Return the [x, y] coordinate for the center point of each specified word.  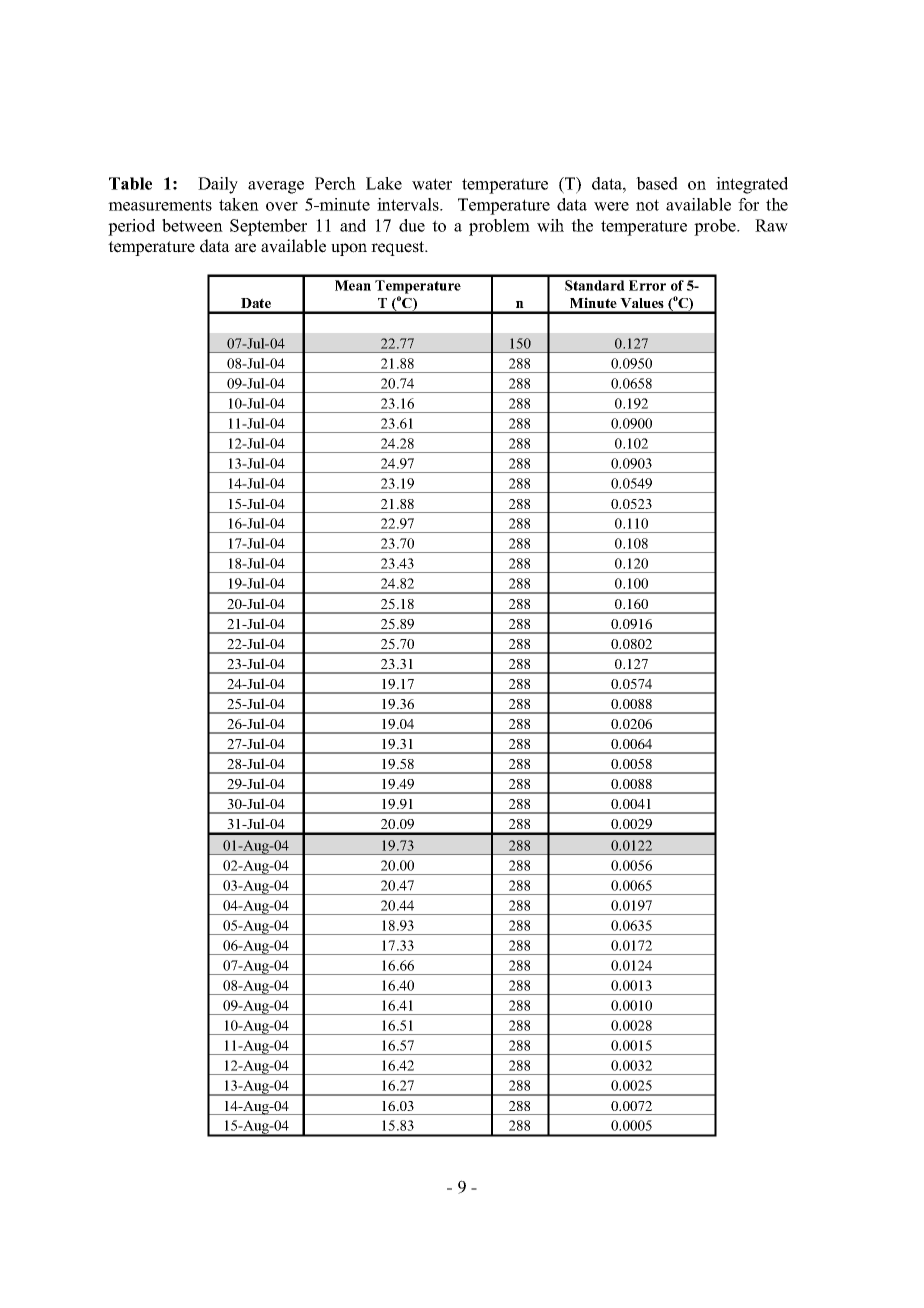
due [412, 225]
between [192, 225]
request [399, 248]
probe [716, 227]
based [657, 183]
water [432, 184]
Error [647, 285]
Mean [353, 285]
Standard [595, 285]
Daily [218, 185]
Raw [771, 225]
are [245, 248]
